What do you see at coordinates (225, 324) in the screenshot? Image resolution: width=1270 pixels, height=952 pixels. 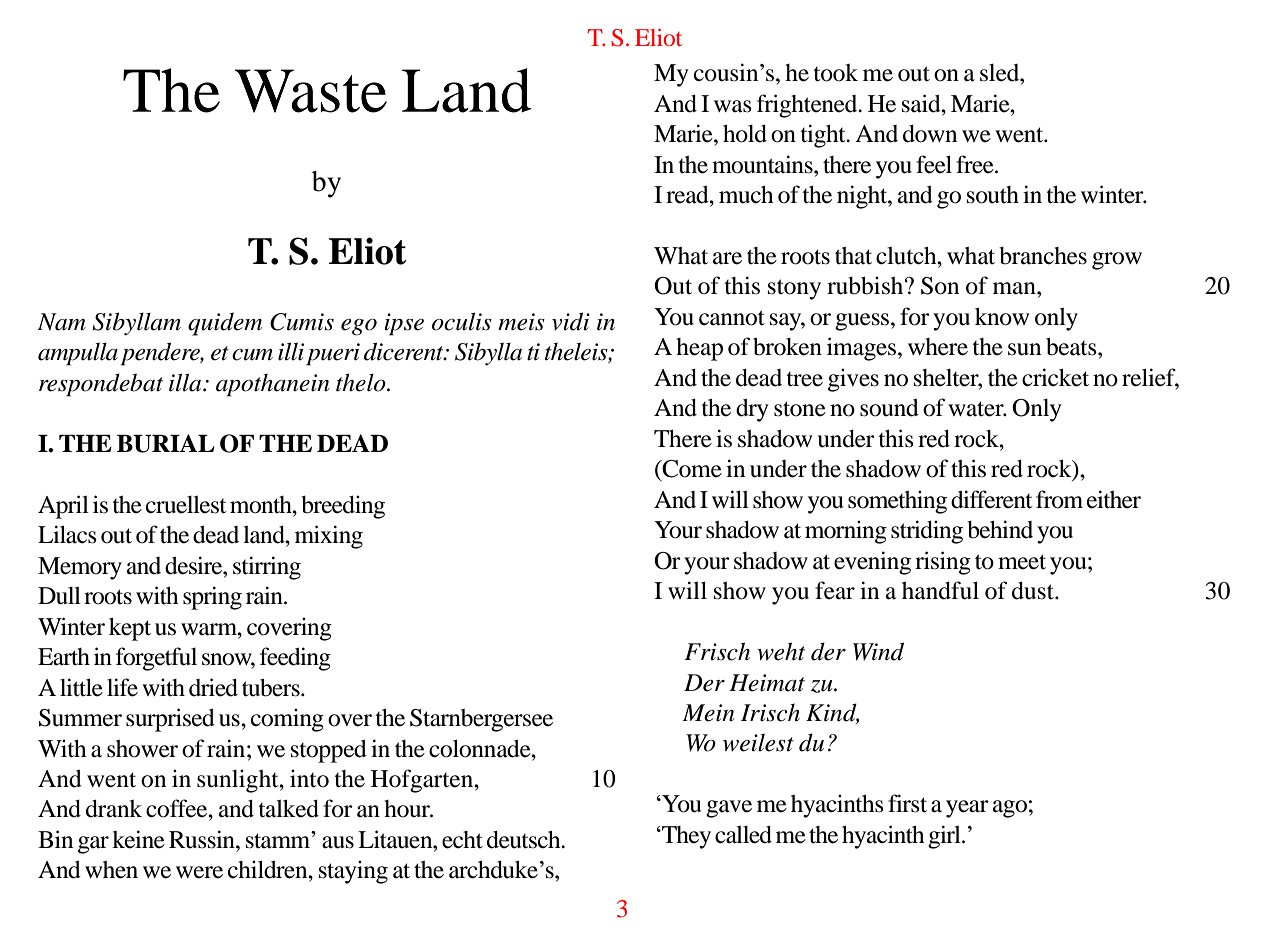 I see `quidem` at bounding box center [225, 324].
